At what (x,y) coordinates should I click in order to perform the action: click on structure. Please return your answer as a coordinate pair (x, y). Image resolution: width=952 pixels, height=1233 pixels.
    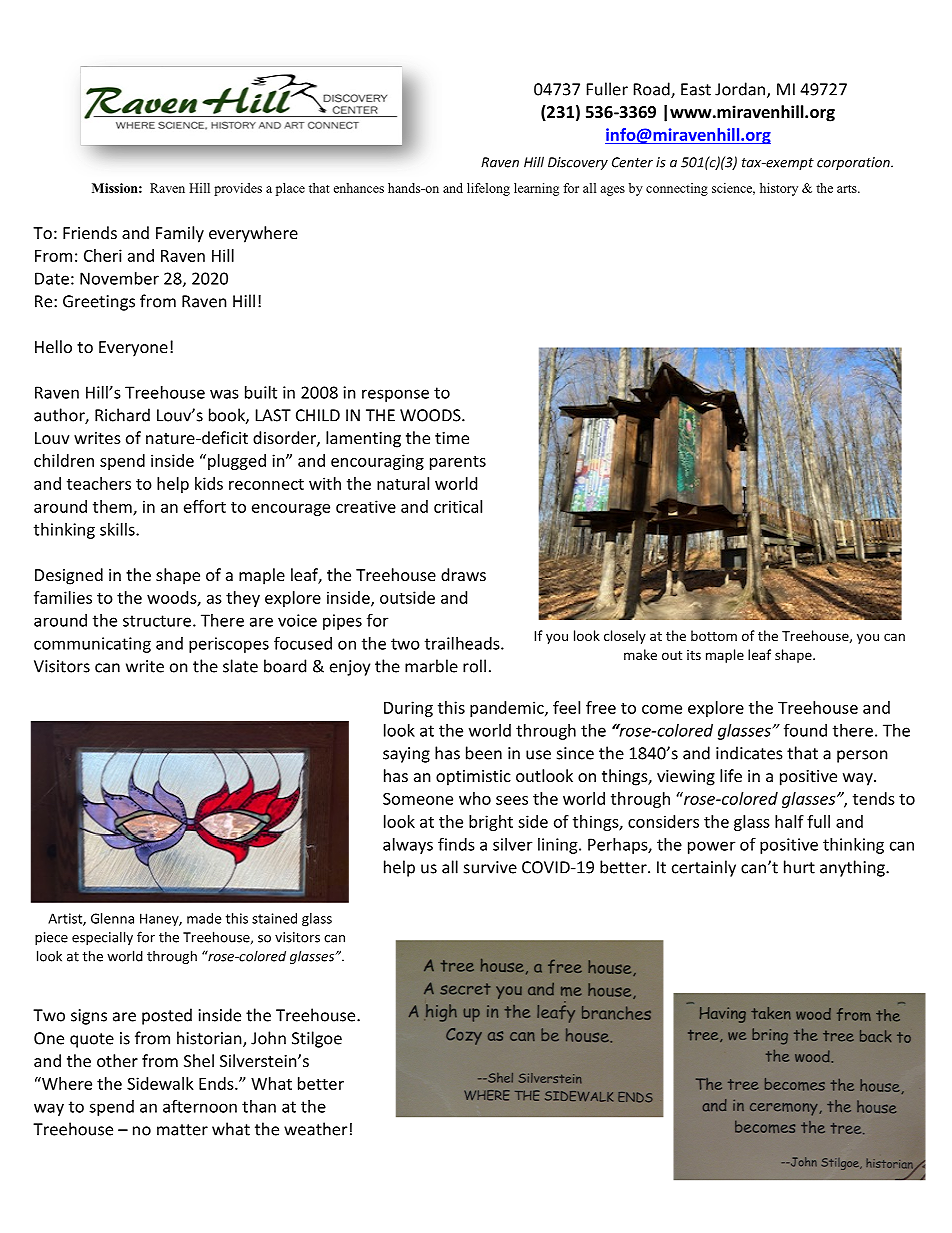
    Looking at the image, I should click on (157, 621).
